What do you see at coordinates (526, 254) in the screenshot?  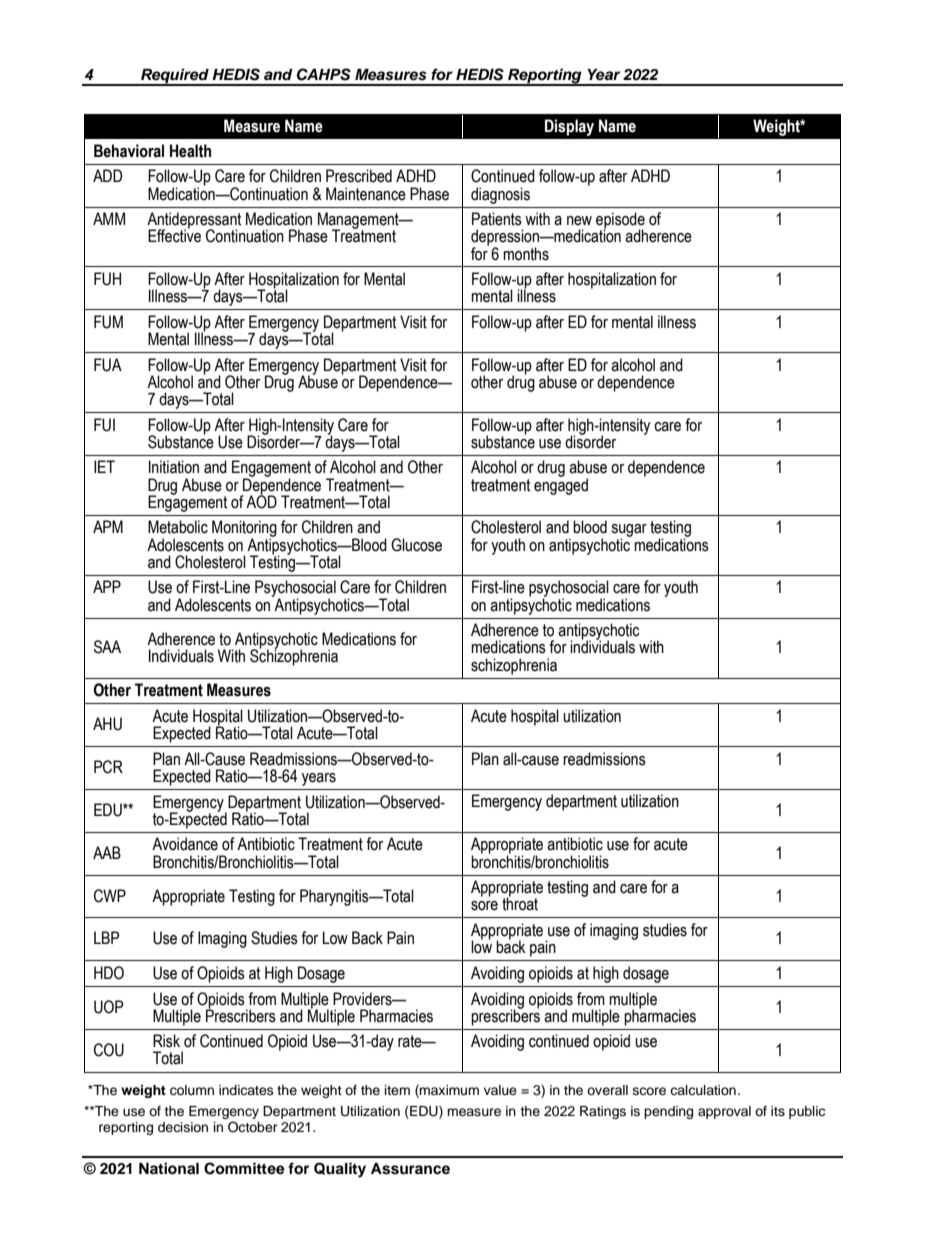 I see `months` at bounding box center [526, 254].
